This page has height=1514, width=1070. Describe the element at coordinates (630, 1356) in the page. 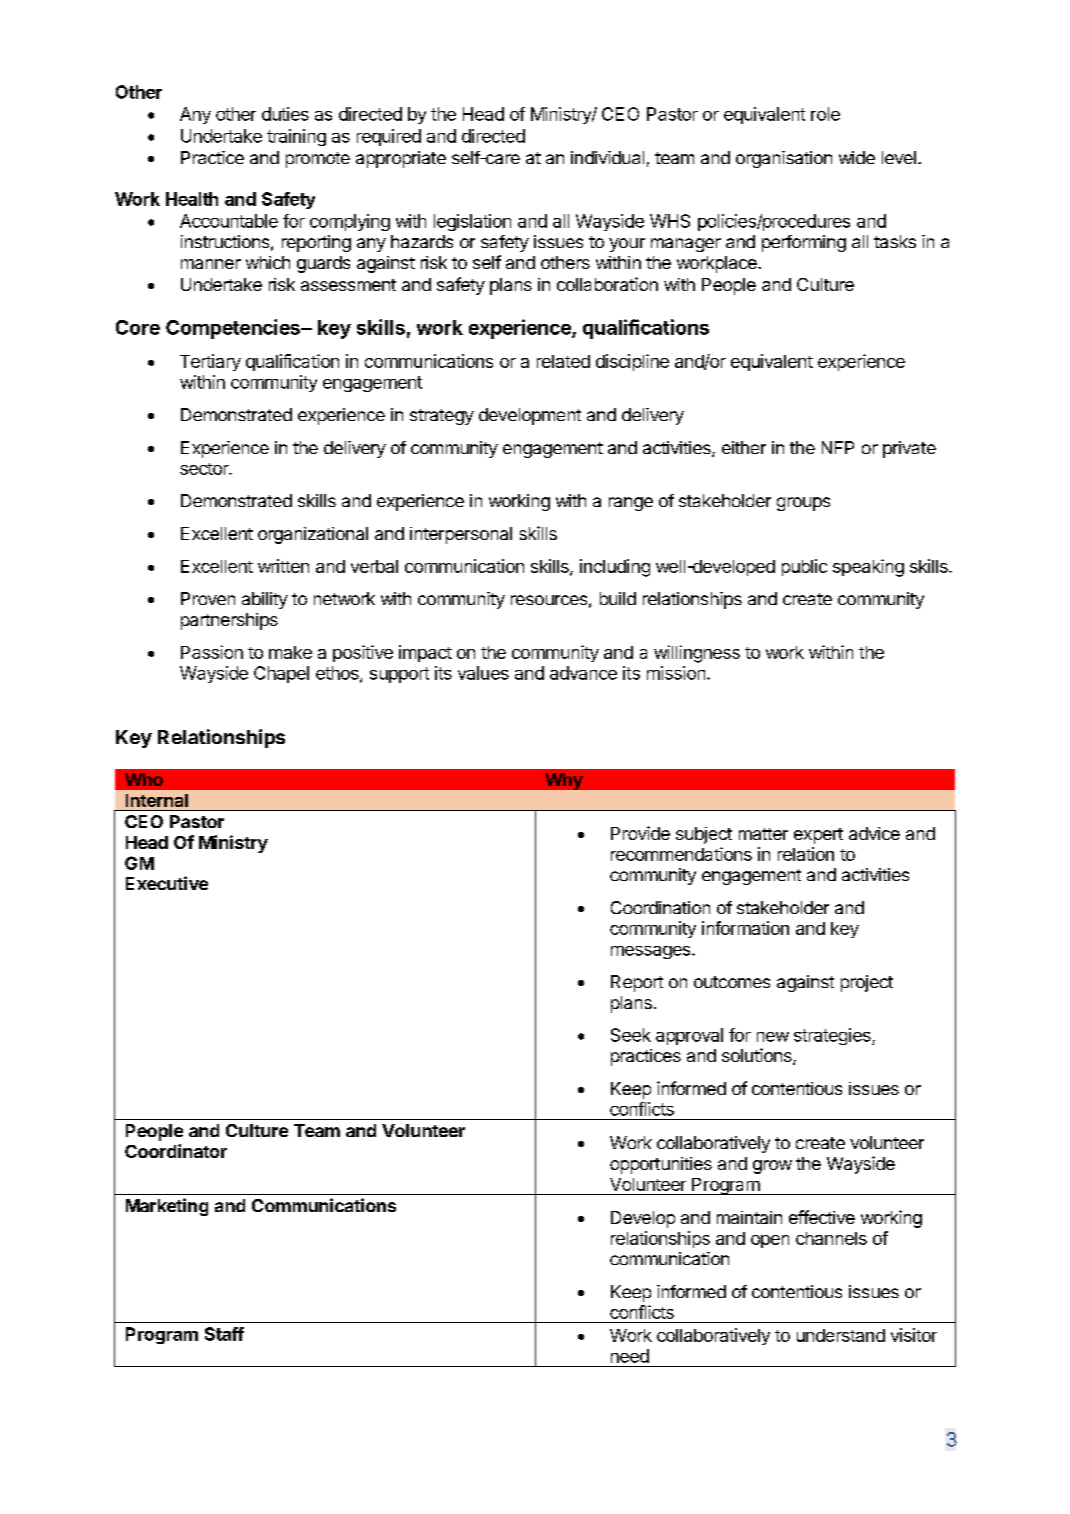

I see `need` at that location.
